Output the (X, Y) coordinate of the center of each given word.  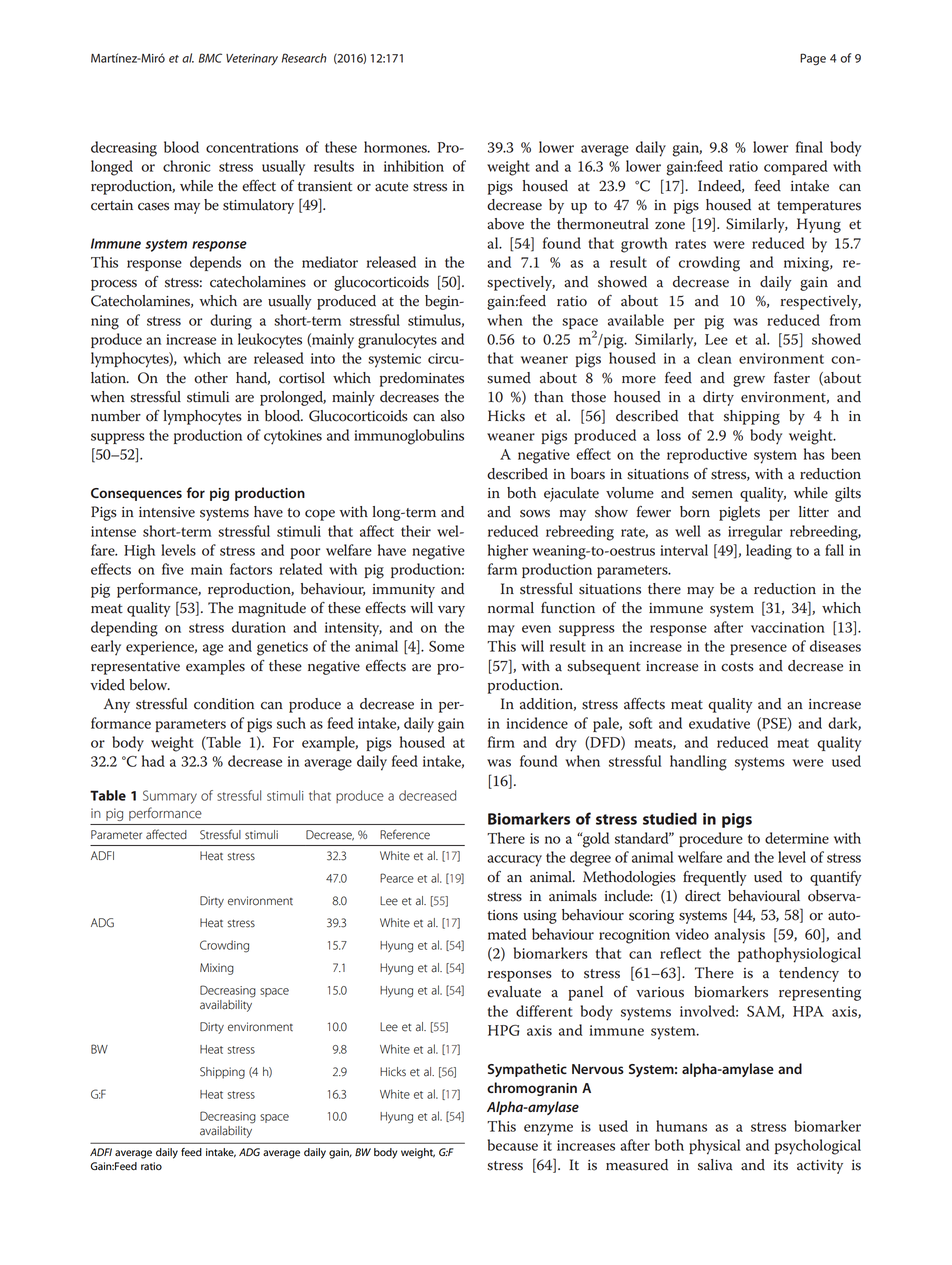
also (452, 416)
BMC (210, 58)
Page (813, 59)
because (513, 1145)
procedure (711, 839)
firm (501, 742)
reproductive (707, 455)
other (211, 378)
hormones (396, 147)
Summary (170, 797)
